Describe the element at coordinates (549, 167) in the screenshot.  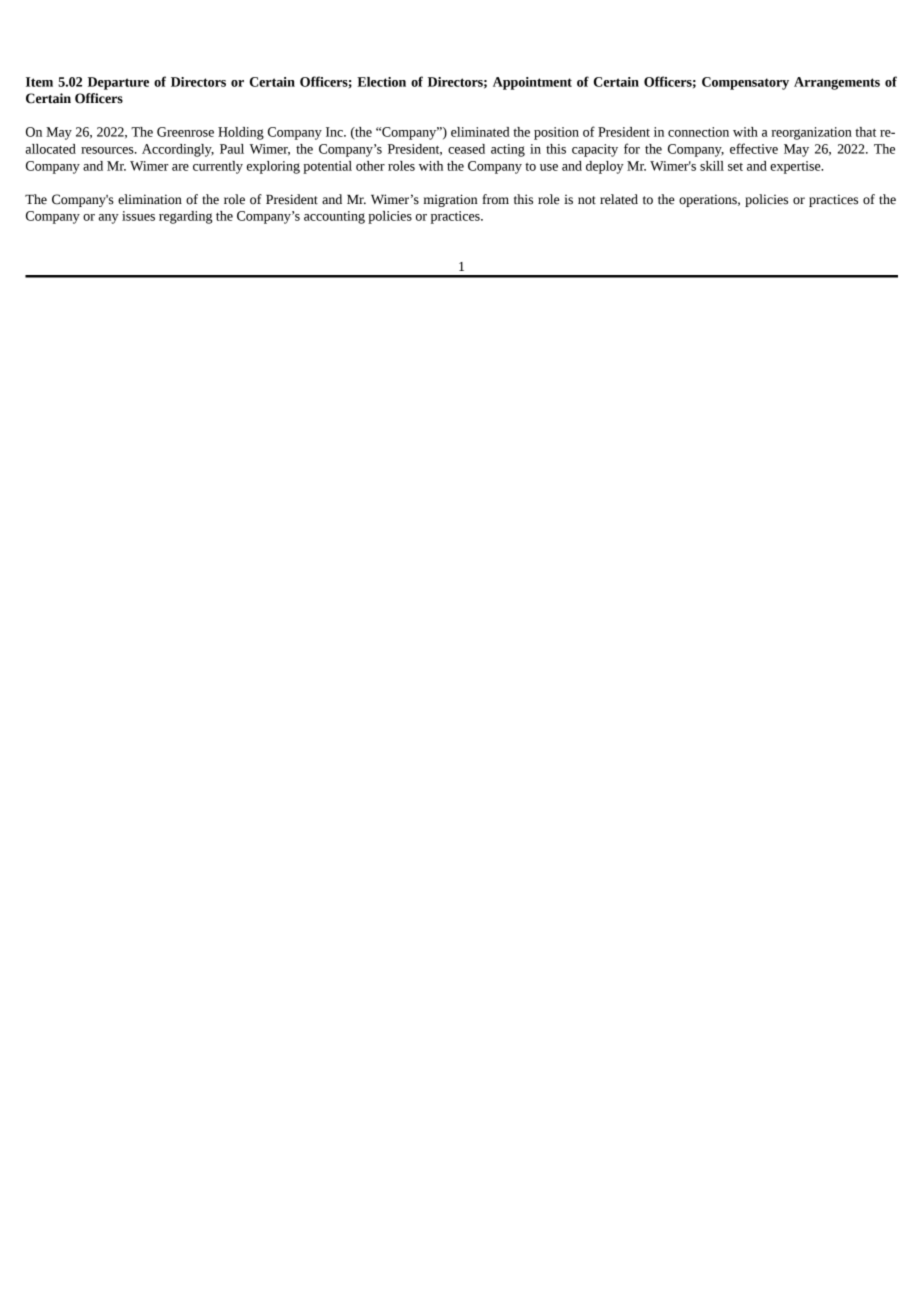
I see `use` at that location.
